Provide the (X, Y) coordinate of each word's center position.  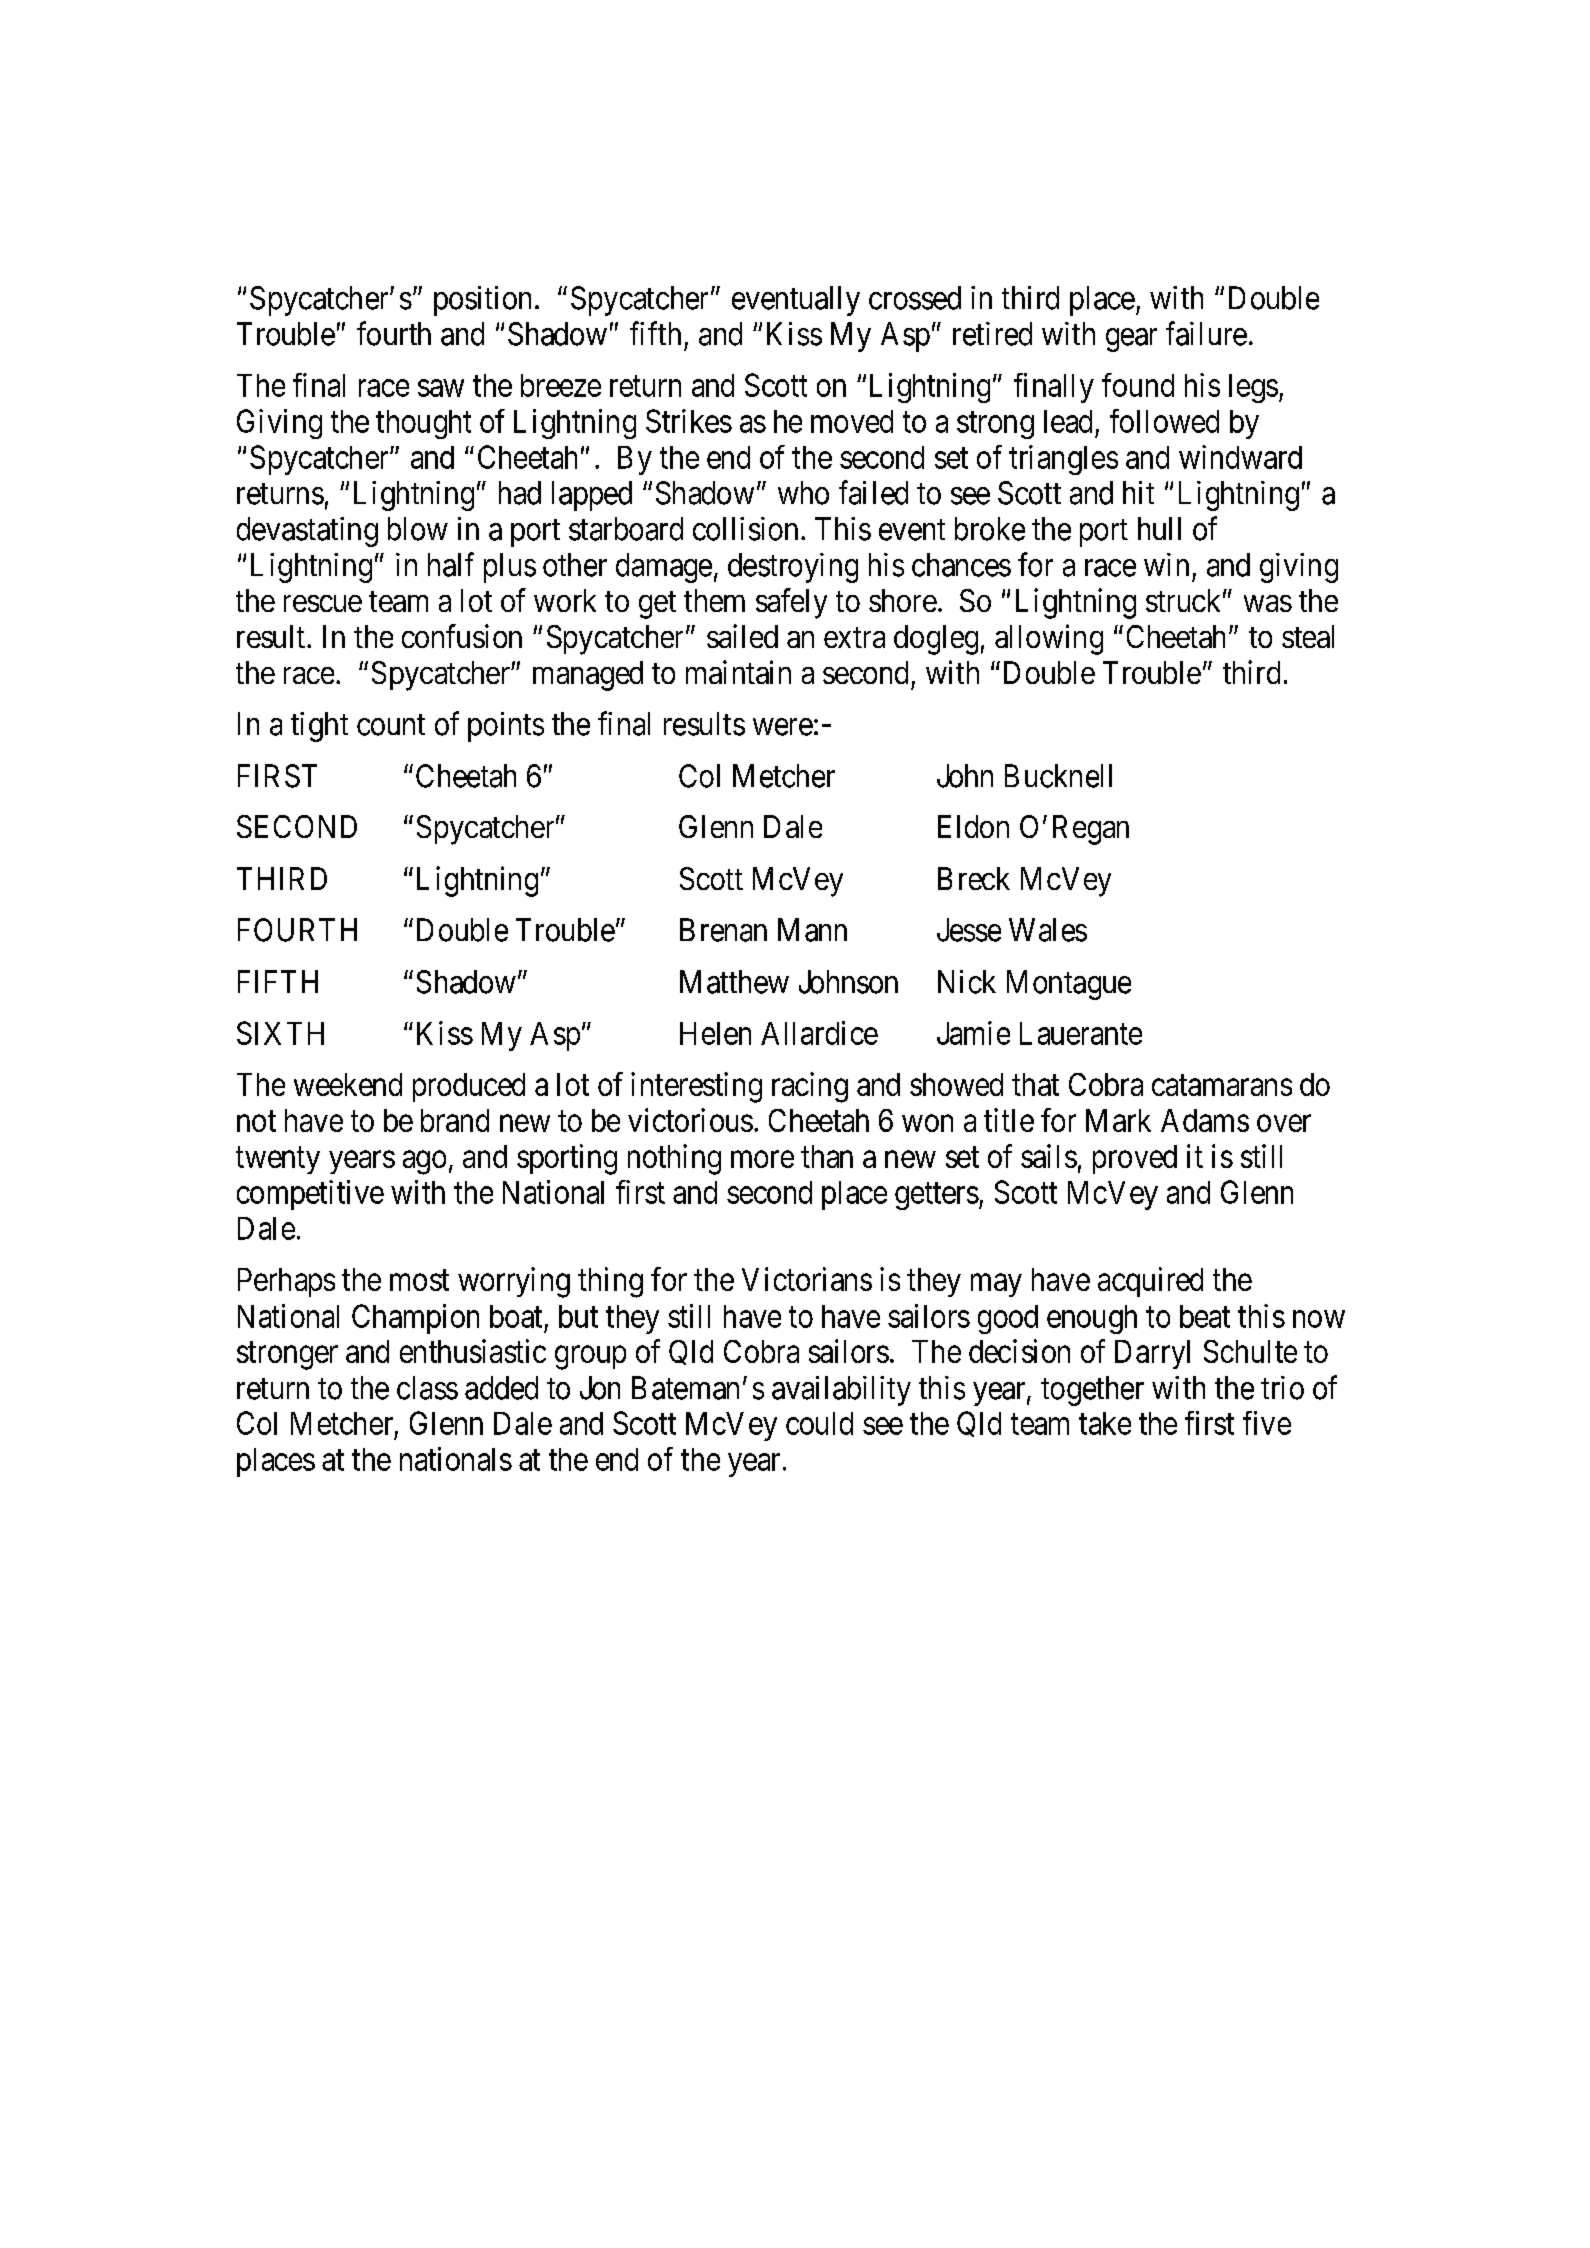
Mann (812, 930)
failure (1206, 333)
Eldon (973, 826)
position (482, 301)
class (427, 1388)
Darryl (1152, 1354)
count (391, 725)
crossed (915, 298)
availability (841, 1391)
